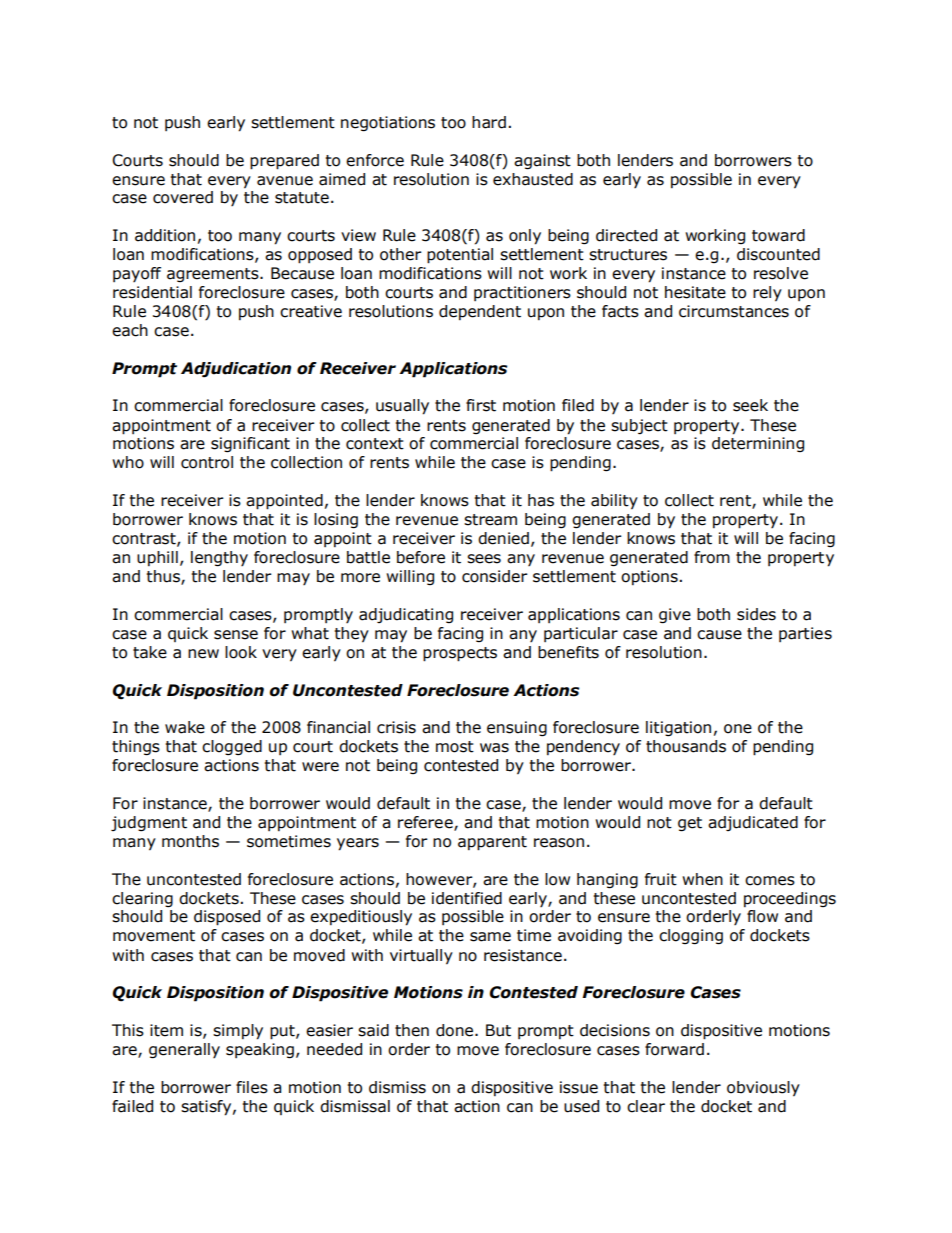  What do you see at coordinates (184, 1050) in the screenshot?
I see `generally` at bounding box center [184, 1050].
